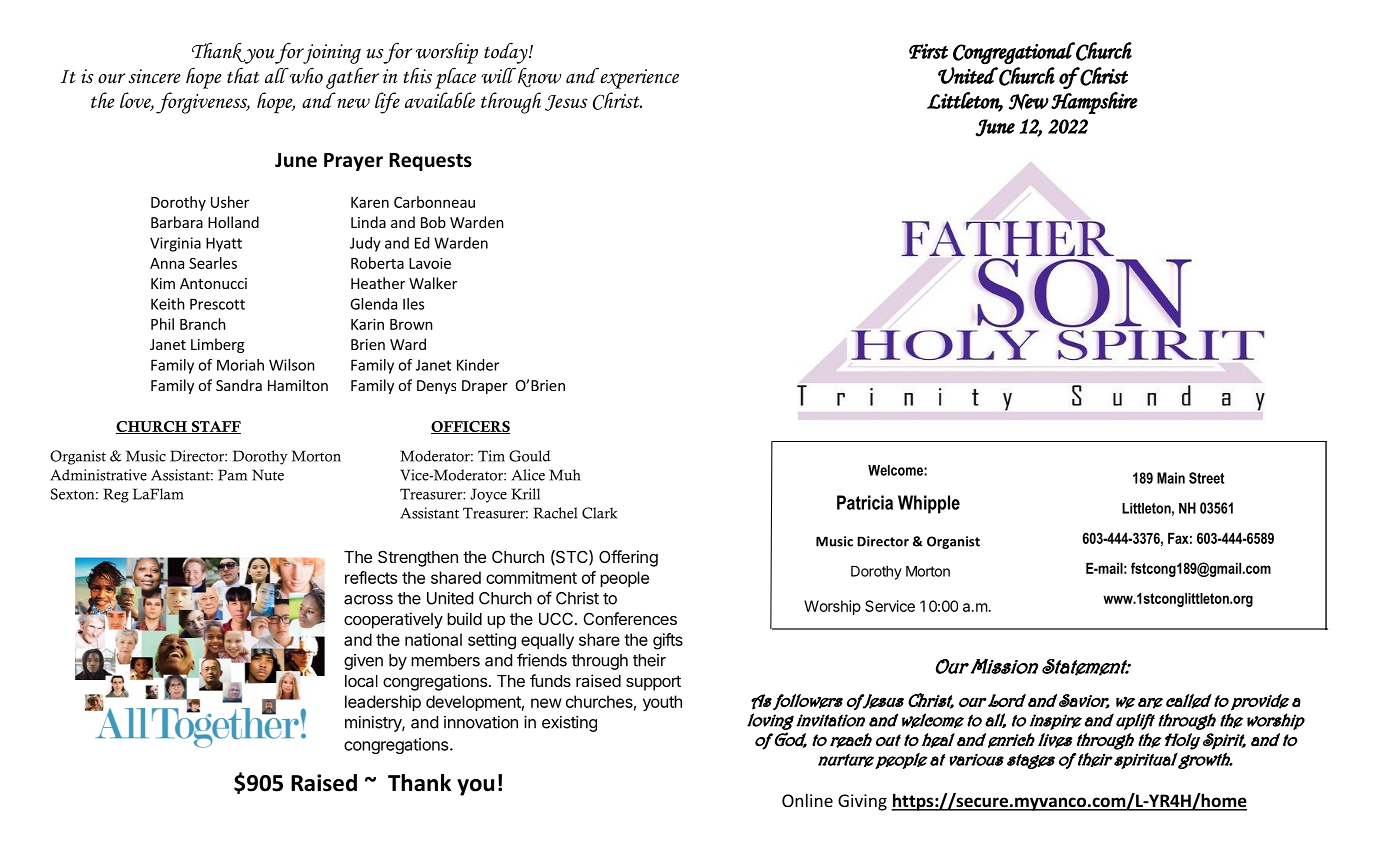 The height and width of the image is (850, 1400). I want to click on Walker, so click(433, 283).
